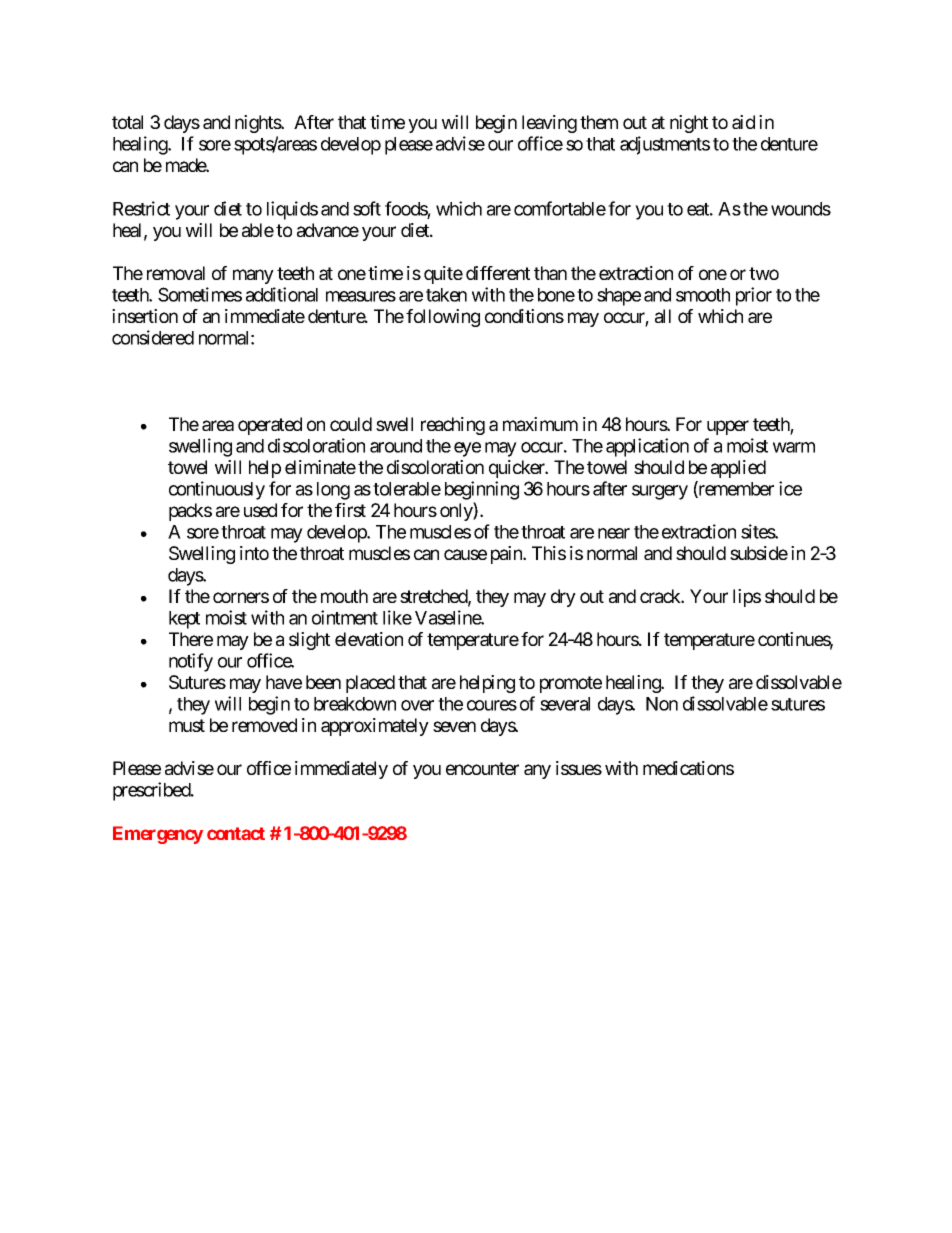  What do you see at coordinates (145, 316) in the page?
I see `insertion` at bounding box center [145, 316].
